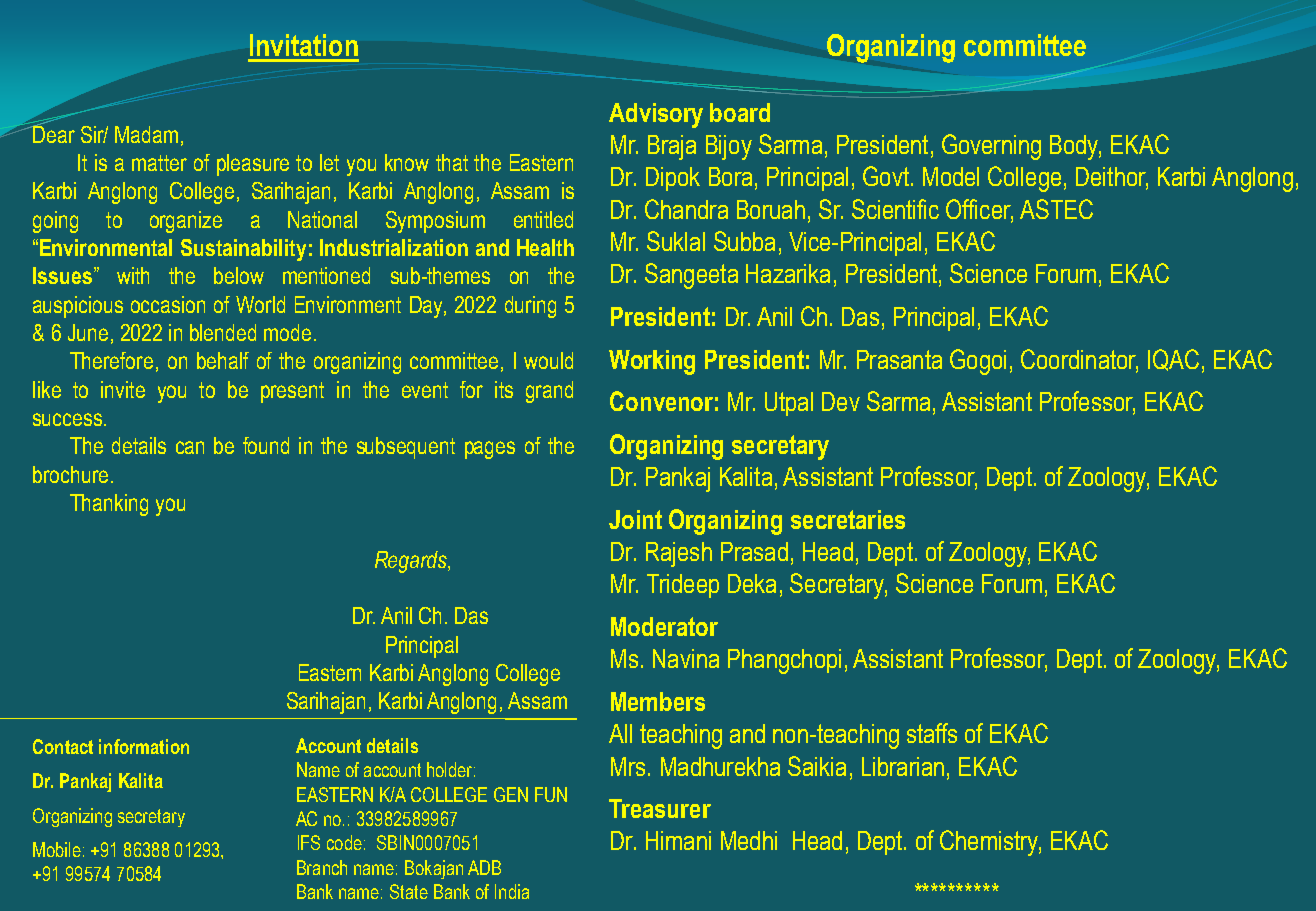 Image resolution: width=1316 pixels, height=911 pixels. I want to click on during, so click(530, 307).
